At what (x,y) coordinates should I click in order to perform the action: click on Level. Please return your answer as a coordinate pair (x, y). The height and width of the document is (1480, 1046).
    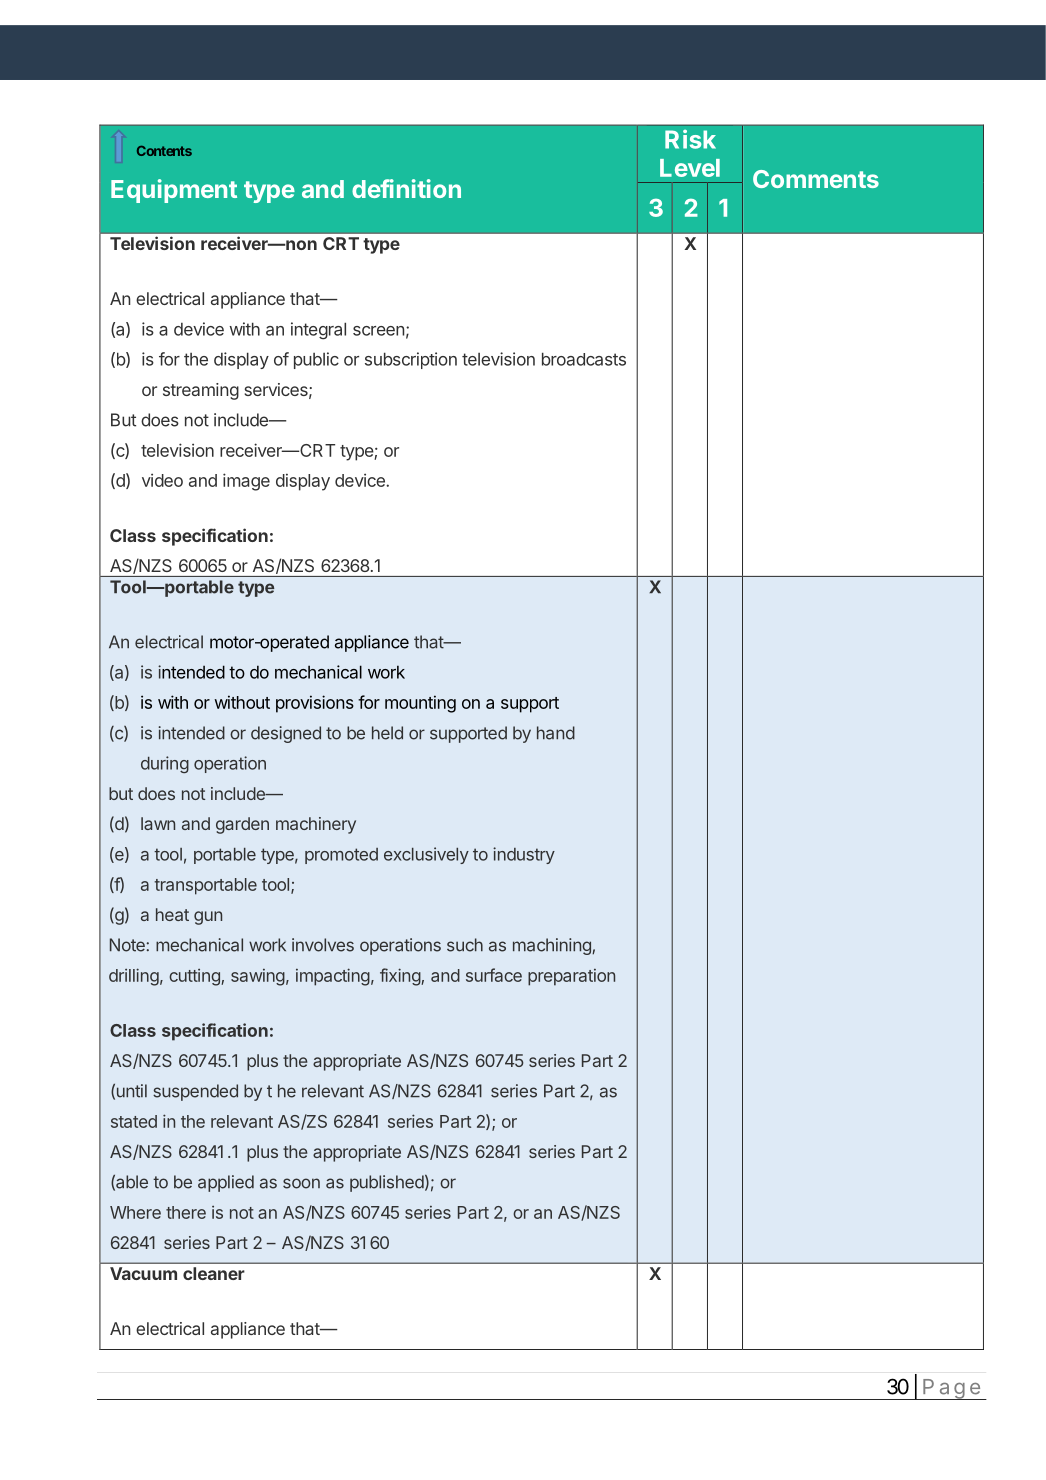
    Looking at the image, I should click on (690, 168).
